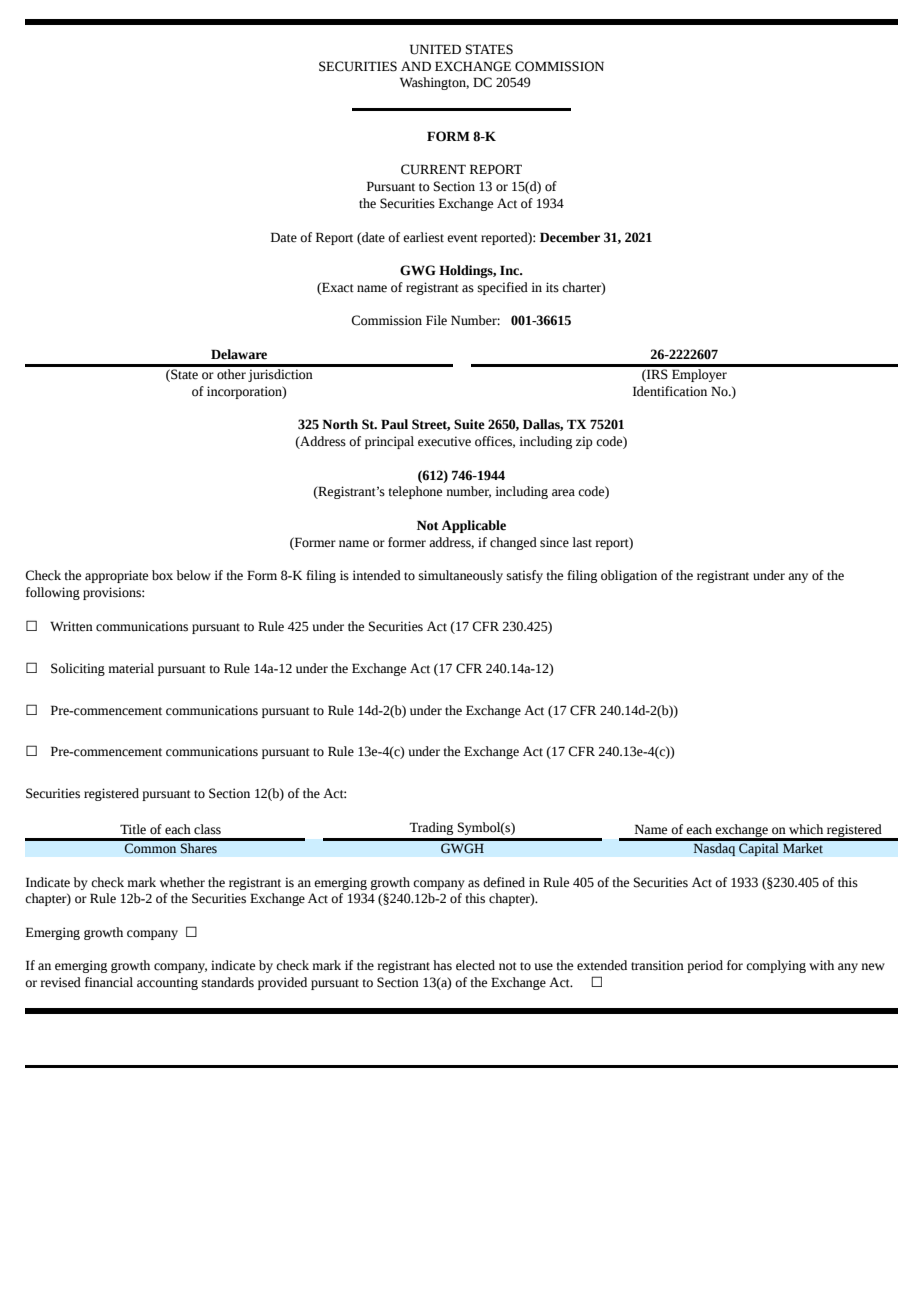 The height and width of the screenshot is (1308, 924). What do you see at coordinates (776, 966) in the screenshot?
I see `complying` at bounding box center [776, 966].
